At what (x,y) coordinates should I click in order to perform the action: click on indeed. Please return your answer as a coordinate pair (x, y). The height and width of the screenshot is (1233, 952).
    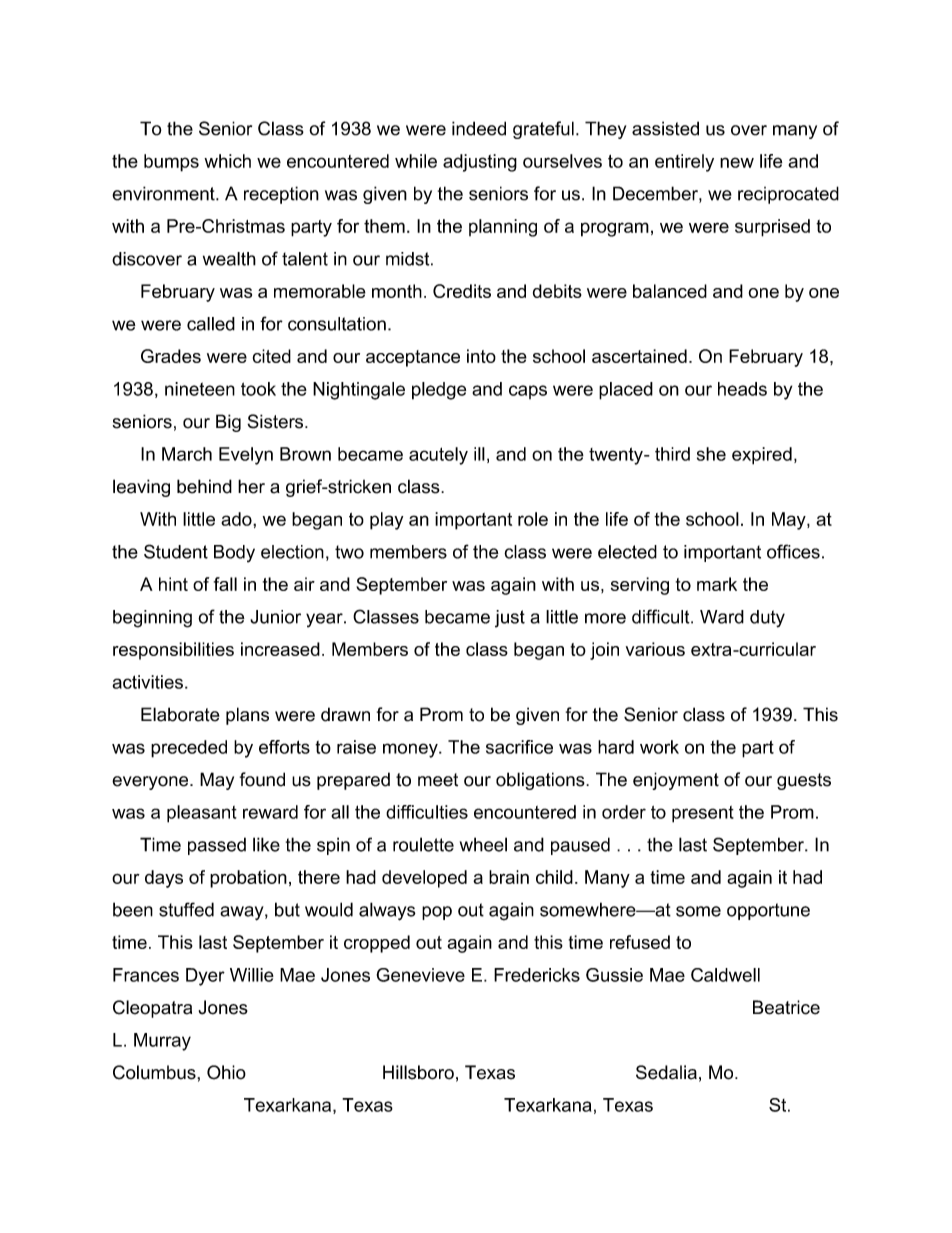
    Looking at the image, I should click on (479, 128).
